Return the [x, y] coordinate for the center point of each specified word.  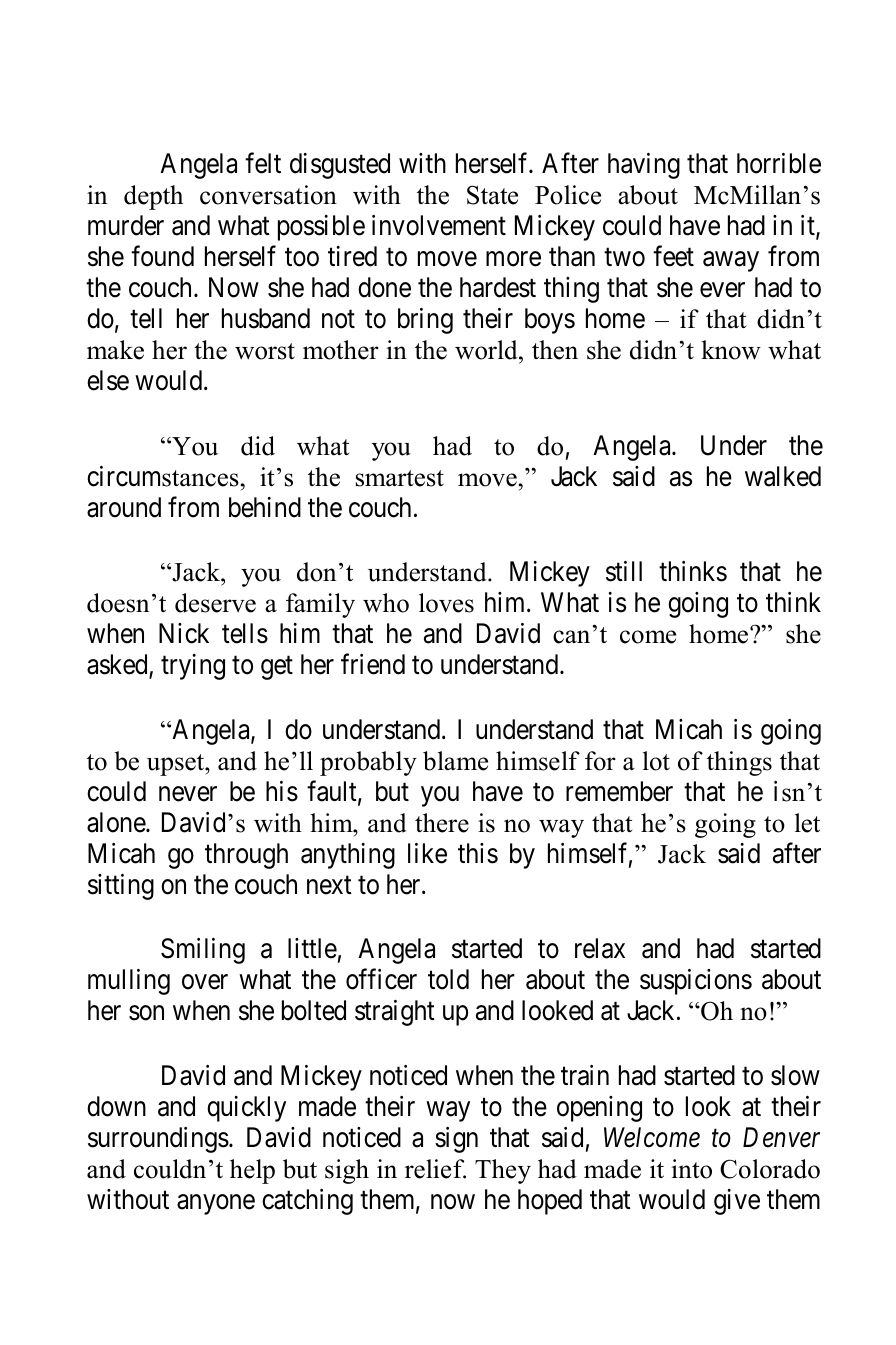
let [807, 823]
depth [153, 197]
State [492, 195]
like [427, 853]
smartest [400, 478]
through [246, 856]
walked [783, 476]
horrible [779, 163]
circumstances [163, 476]
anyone [216, 1204]
